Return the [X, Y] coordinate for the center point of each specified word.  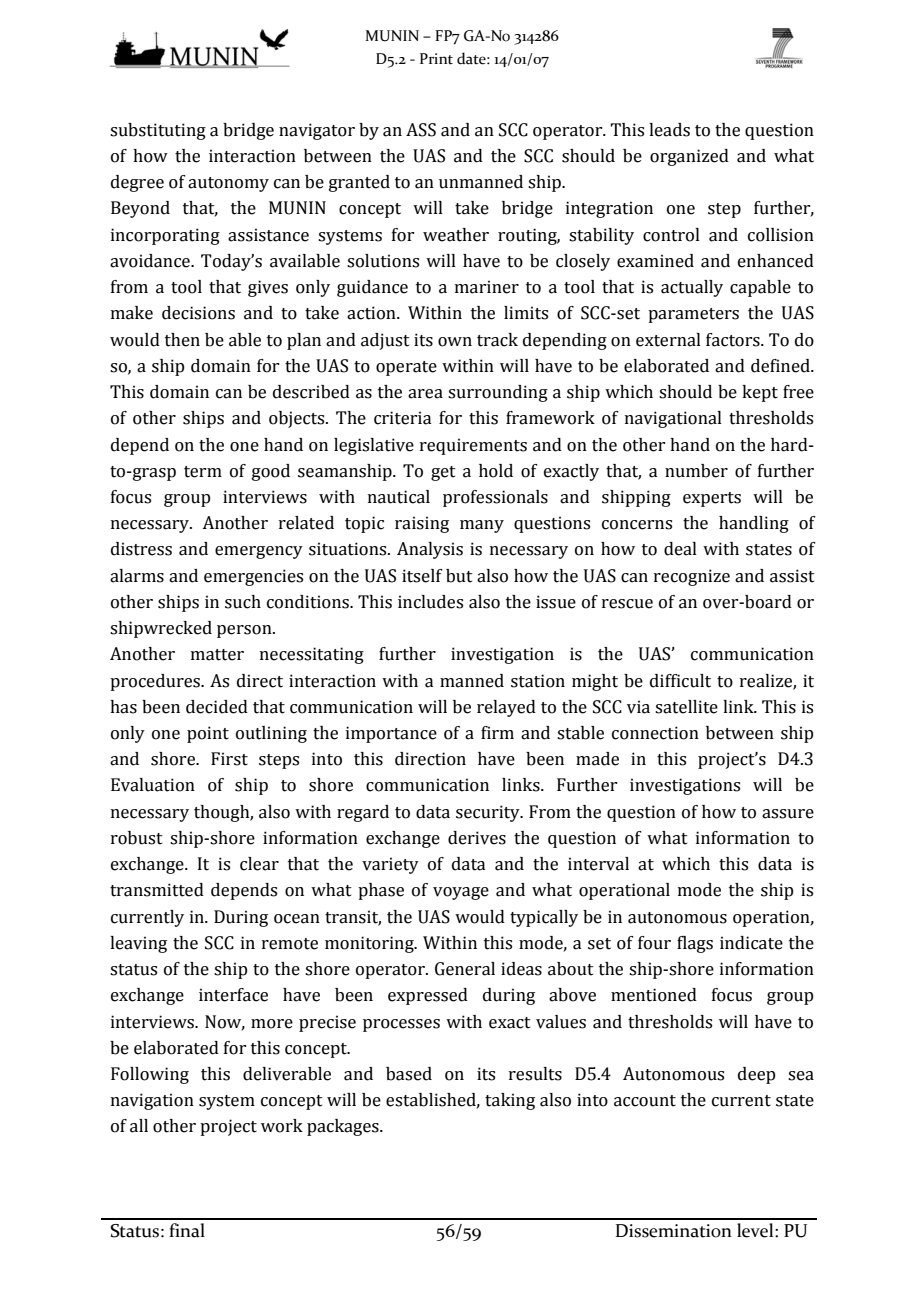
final [187, 1230]
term [203, 472]
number [696, 471]
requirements [473, 446]
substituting [158, 131]
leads [669, 130]
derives [477, 838]
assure [788, 814]
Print [436, 59]
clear [259, 864]
